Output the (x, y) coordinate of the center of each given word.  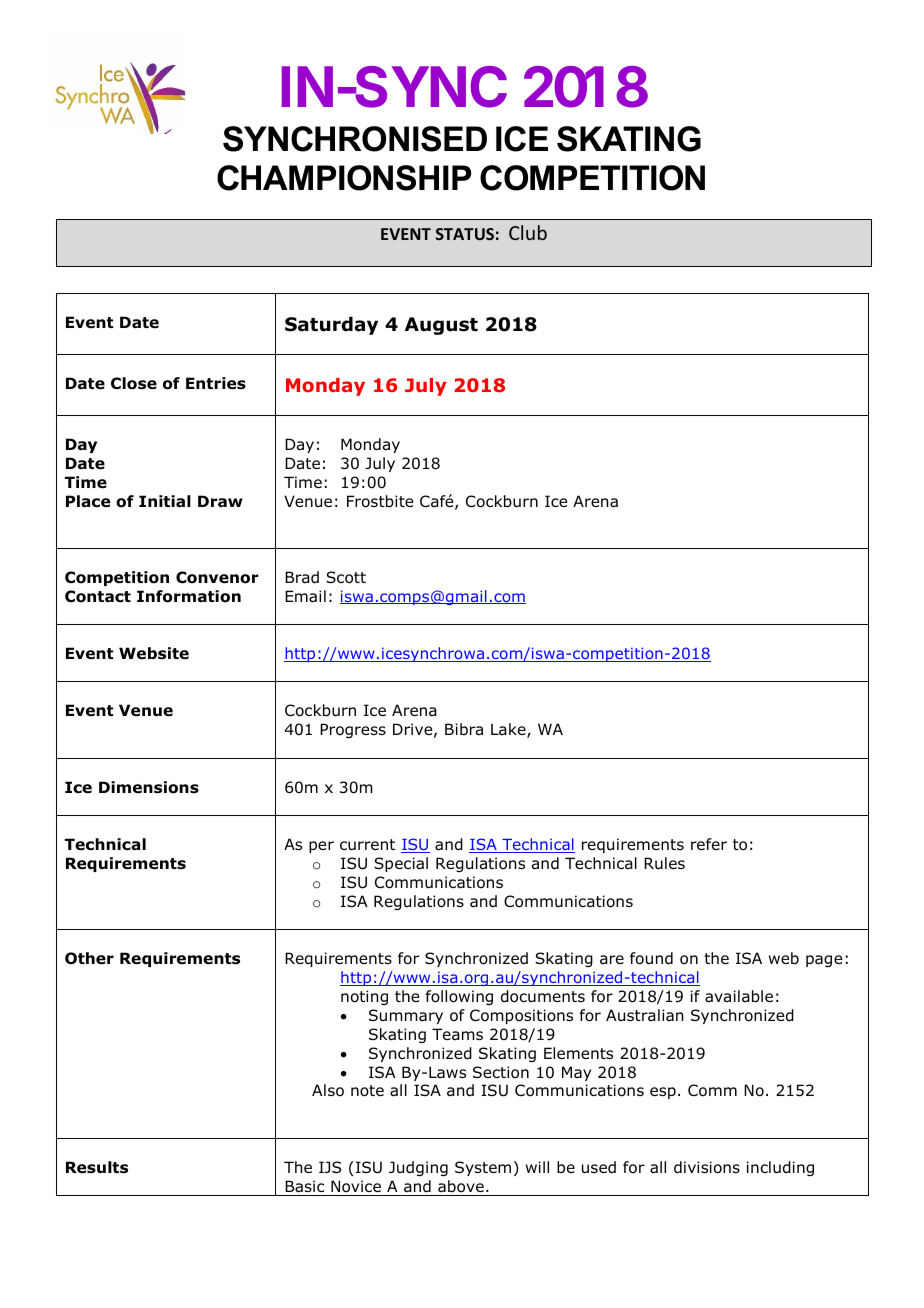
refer (709, 844)
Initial (165, 501)
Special (401, 864)
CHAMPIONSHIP (344, 178)
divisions (707, 1167)
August (441, 326)
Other (89, 958)
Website (154, 653)
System (483, 1168)
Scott (346, 577)
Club (528, 232)
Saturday (331, 326)
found (651, 958)
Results (97, 1167)
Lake (509, 730)
